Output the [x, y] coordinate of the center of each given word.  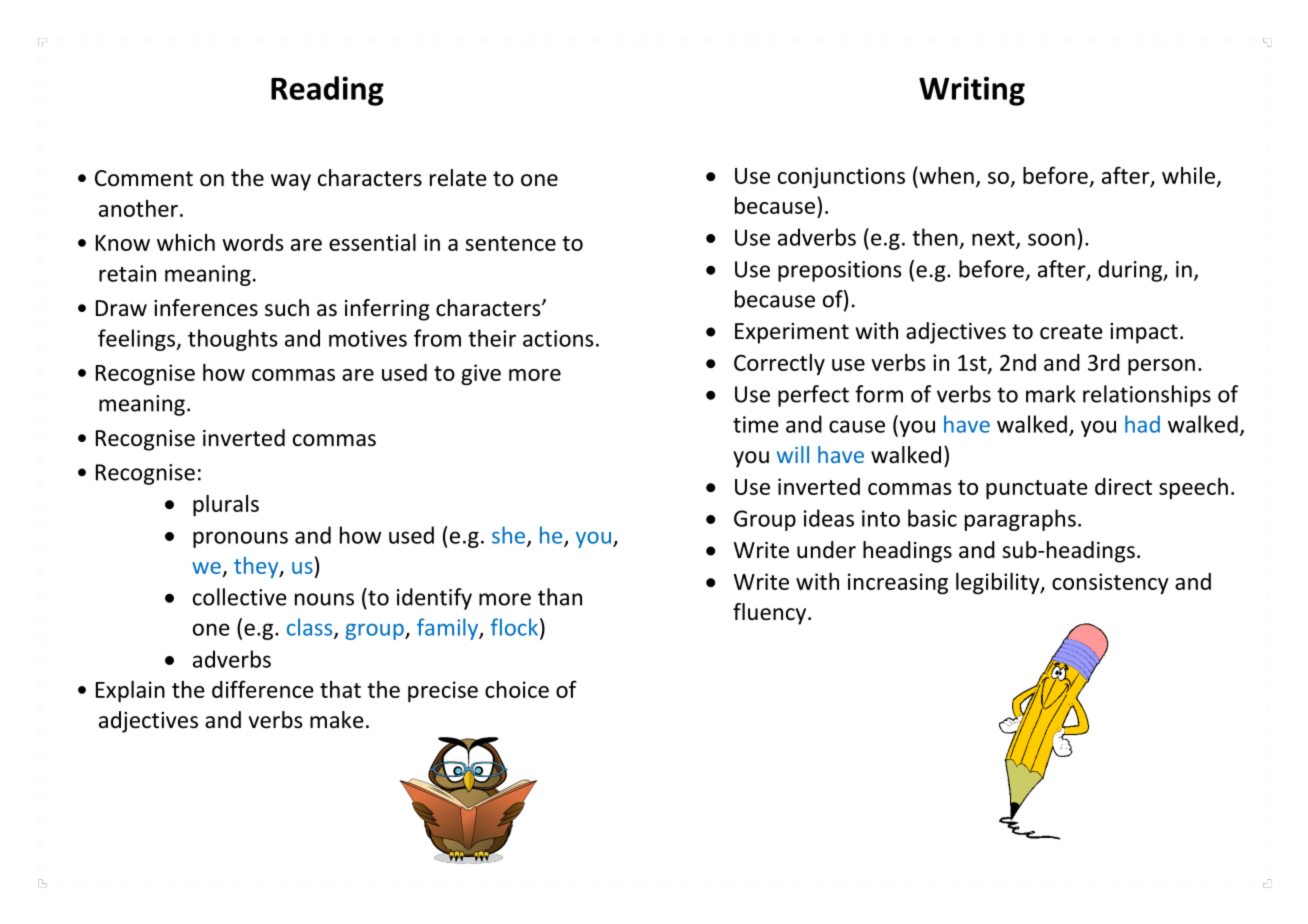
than [560, 597]
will [793, 454]
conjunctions [841, 177]
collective [240, 597]
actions [558, 338]
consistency [1110, 583]
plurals [226, 505]
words [253, 242]
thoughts [233, 340]
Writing [972, 91]
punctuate [1037, 489]
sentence [510, 243]
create [1071, 332]
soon [1051, 239]
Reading [327, 91]
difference [263, 689]
